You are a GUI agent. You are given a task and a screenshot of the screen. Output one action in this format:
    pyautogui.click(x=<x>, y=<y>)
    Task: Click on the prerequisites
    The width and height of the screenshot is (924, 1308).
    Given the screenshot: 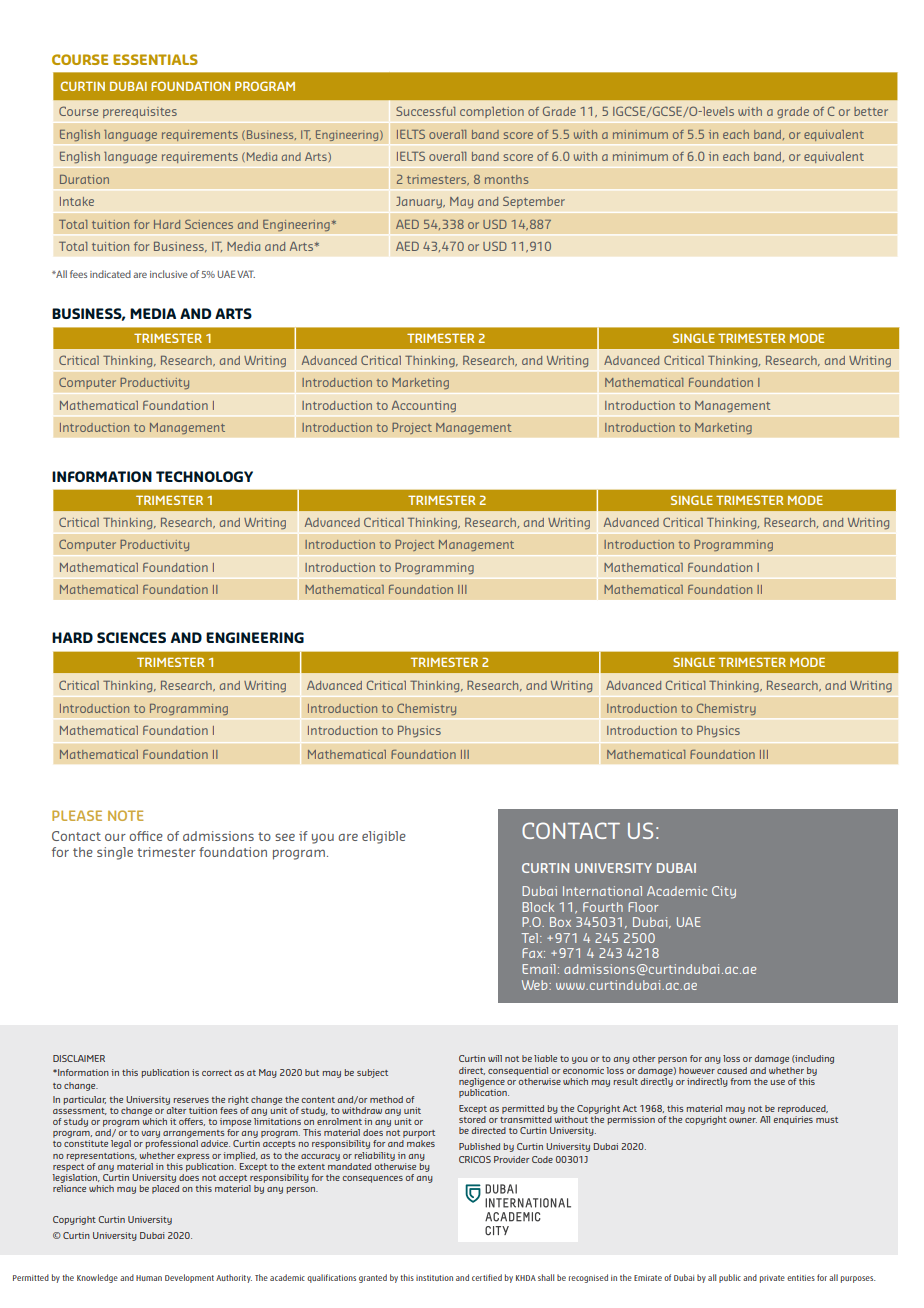 What is the action you would take?
    pyautogui.click(x=140, y=112)
